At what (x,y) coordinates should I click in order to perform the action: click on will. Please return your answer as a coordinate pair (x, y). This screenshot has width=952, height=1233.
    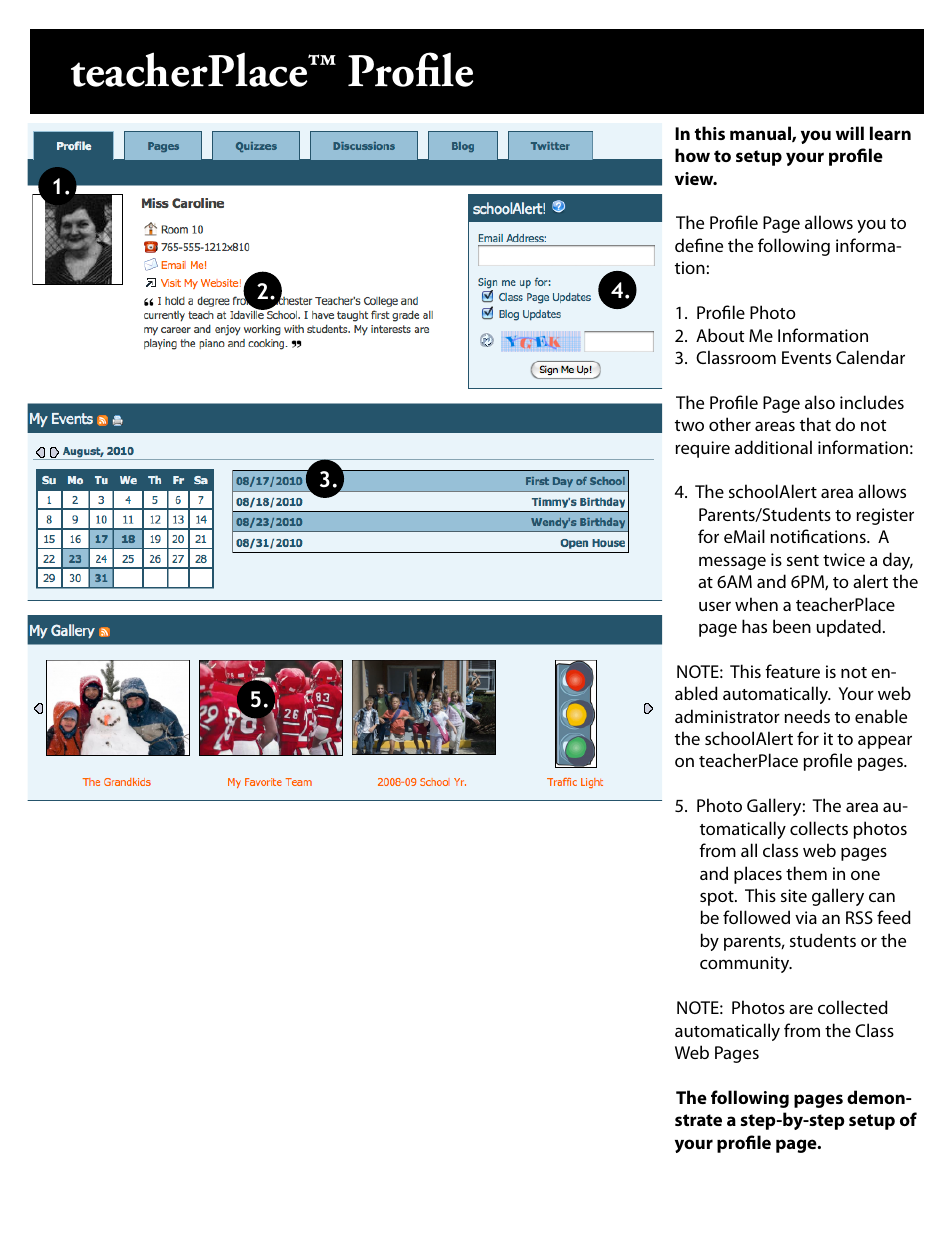
    Looking at the image, I should click on (850, 133).
